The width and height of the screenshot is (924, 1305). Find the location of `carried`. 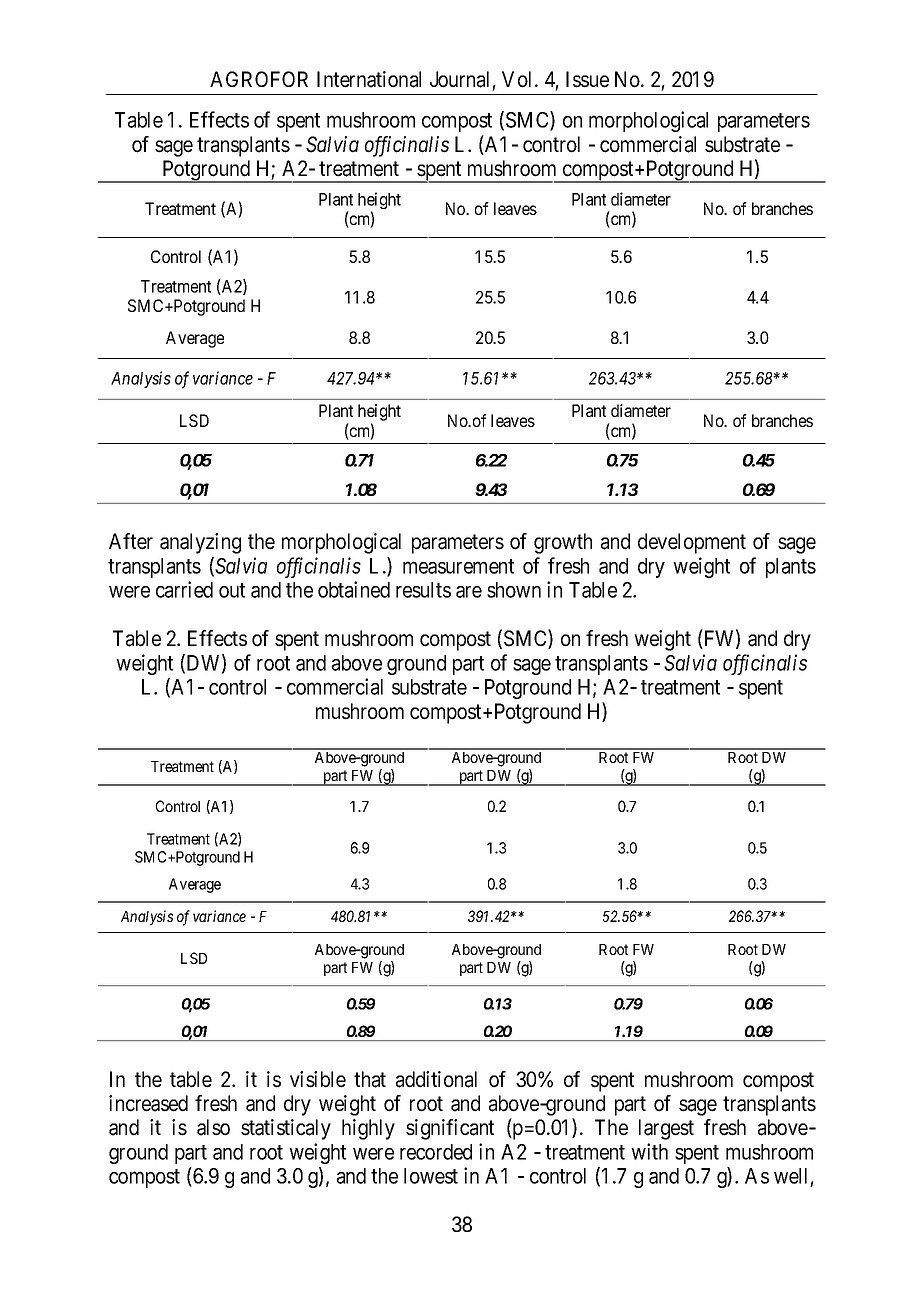

carried is located at coordinates (184, 589).
